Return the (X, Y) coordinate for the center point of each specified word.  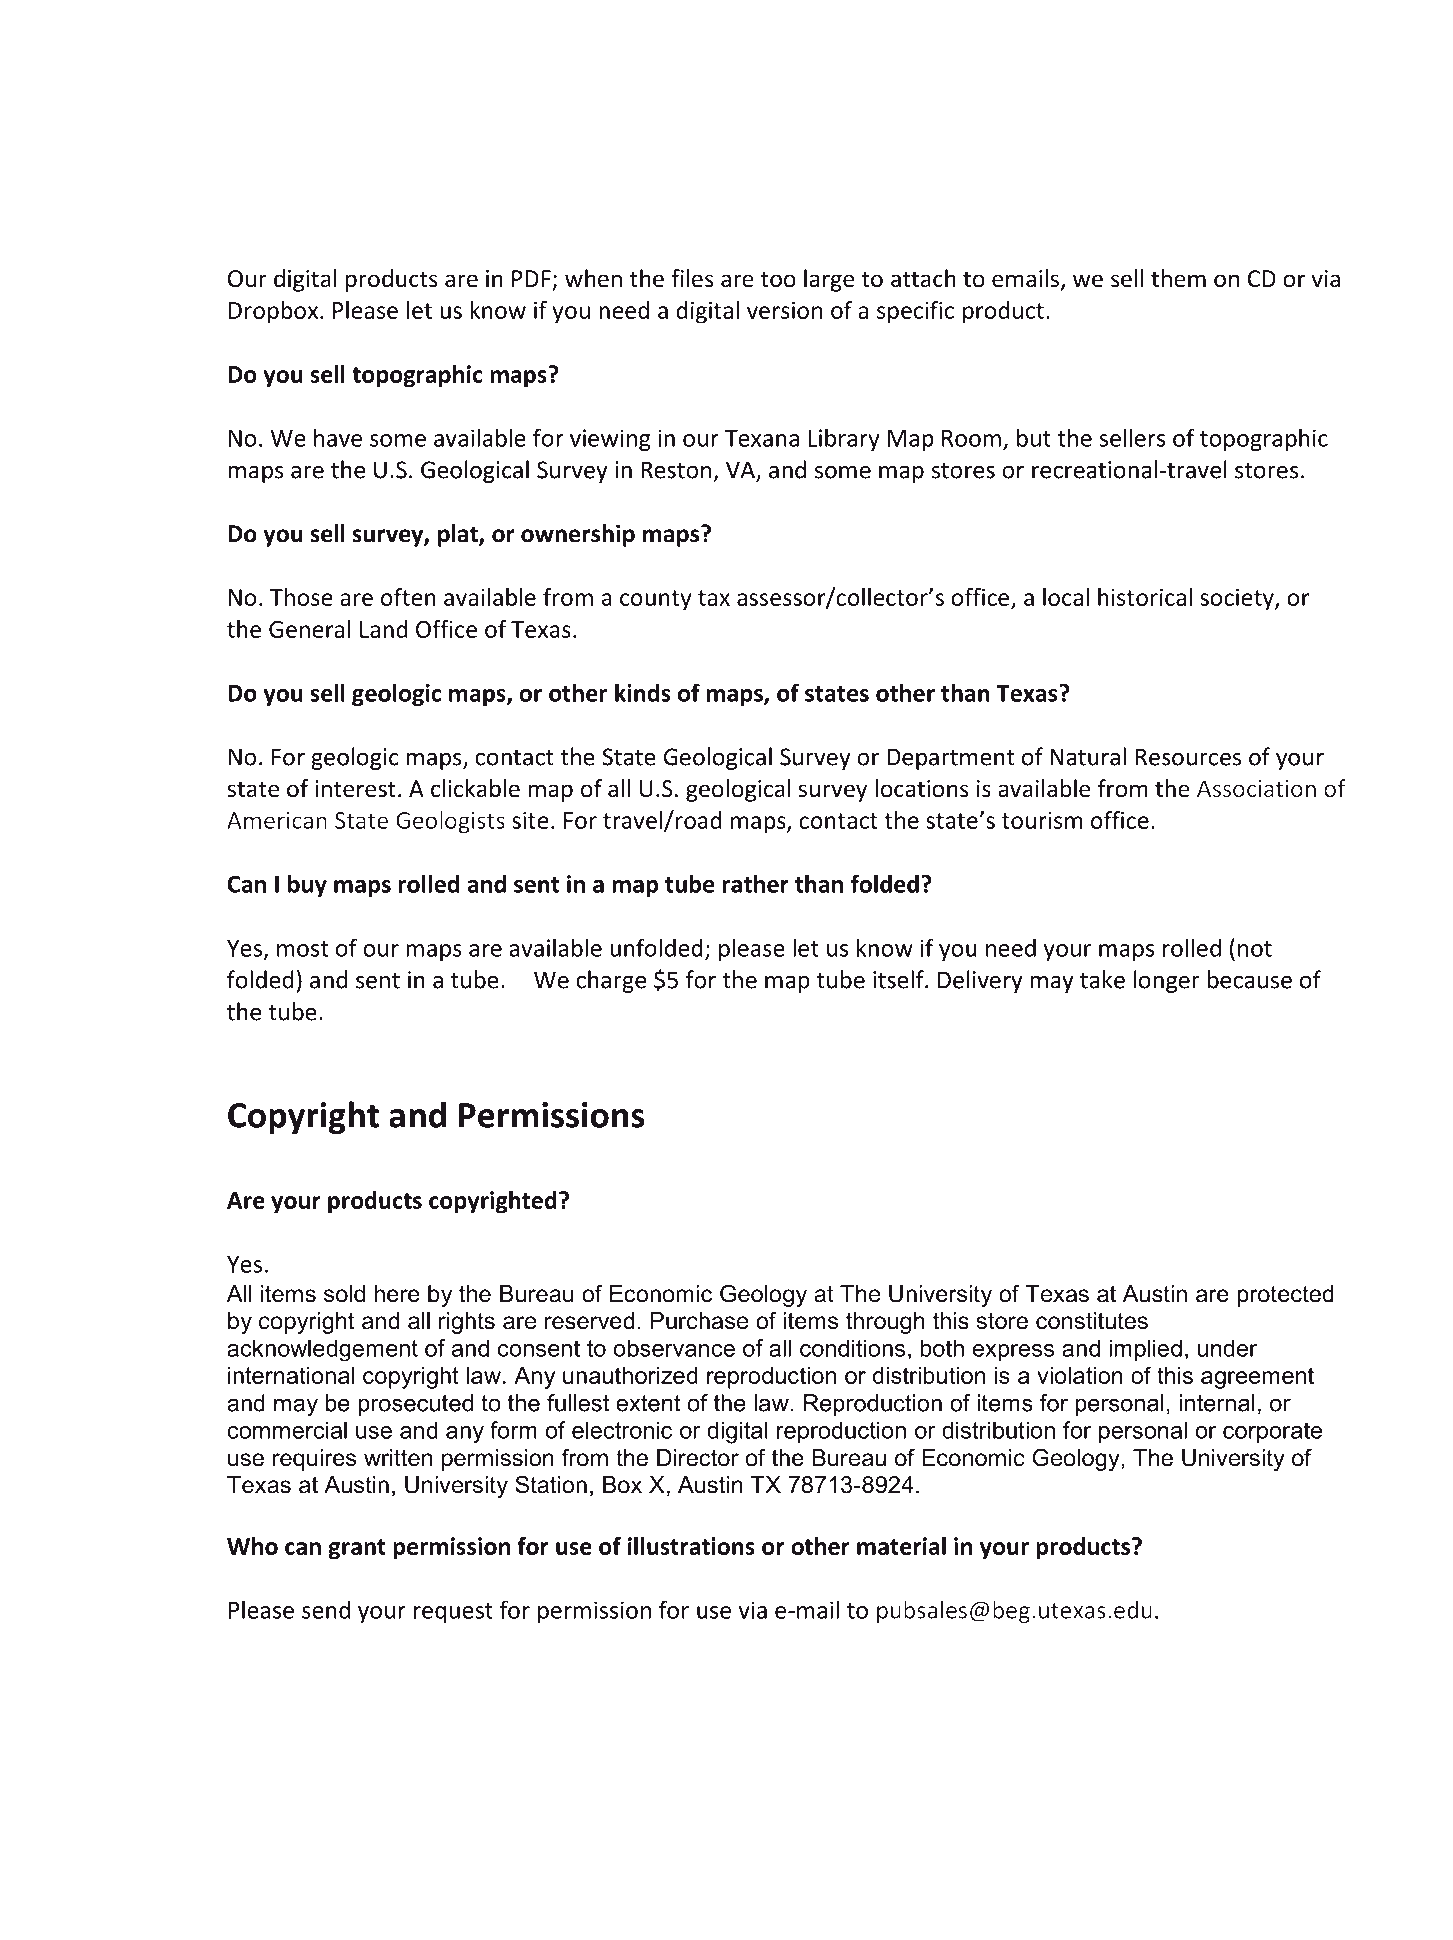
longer (1167, 981)
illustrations (691, 1546)
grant (357, 1549)
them (1178, 278)
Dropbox (273, 312)
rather (756, 883)
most (302, 949)
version (784, 310)
